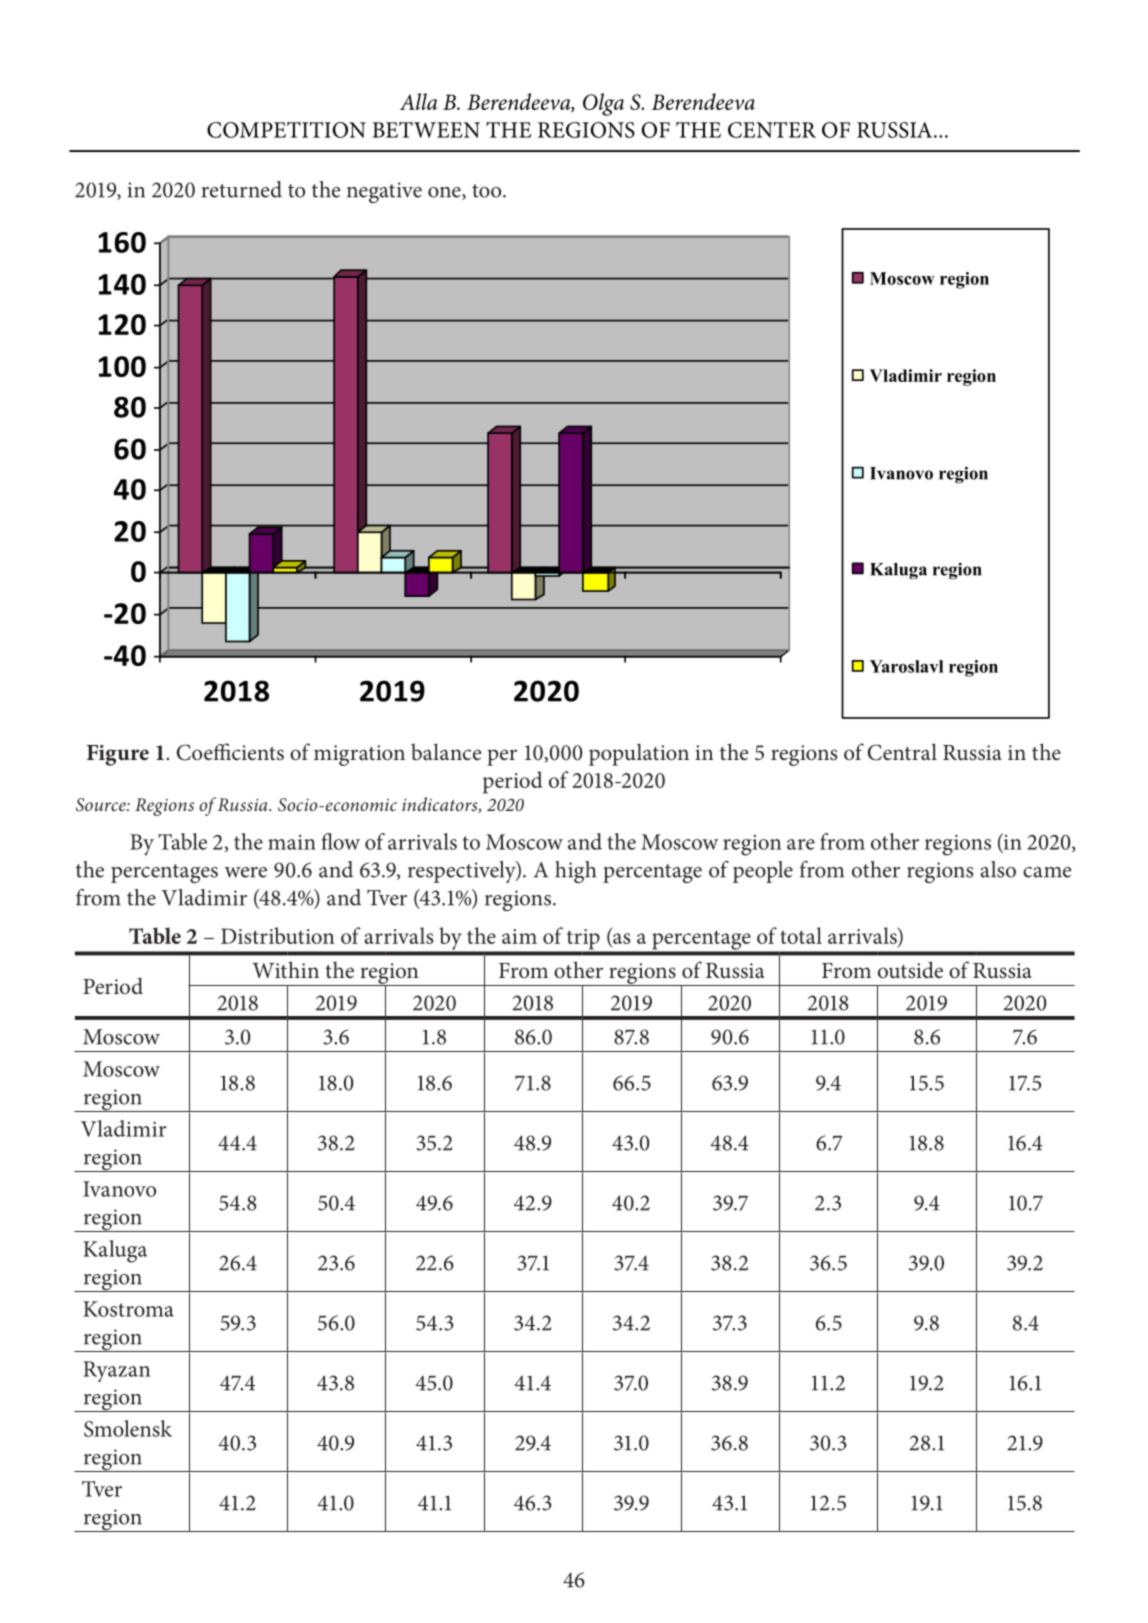 The height and width of the document is (1623, 1148). Describe the element at coordinates (772, 130) in the document. I see `CENTER` at that location.
